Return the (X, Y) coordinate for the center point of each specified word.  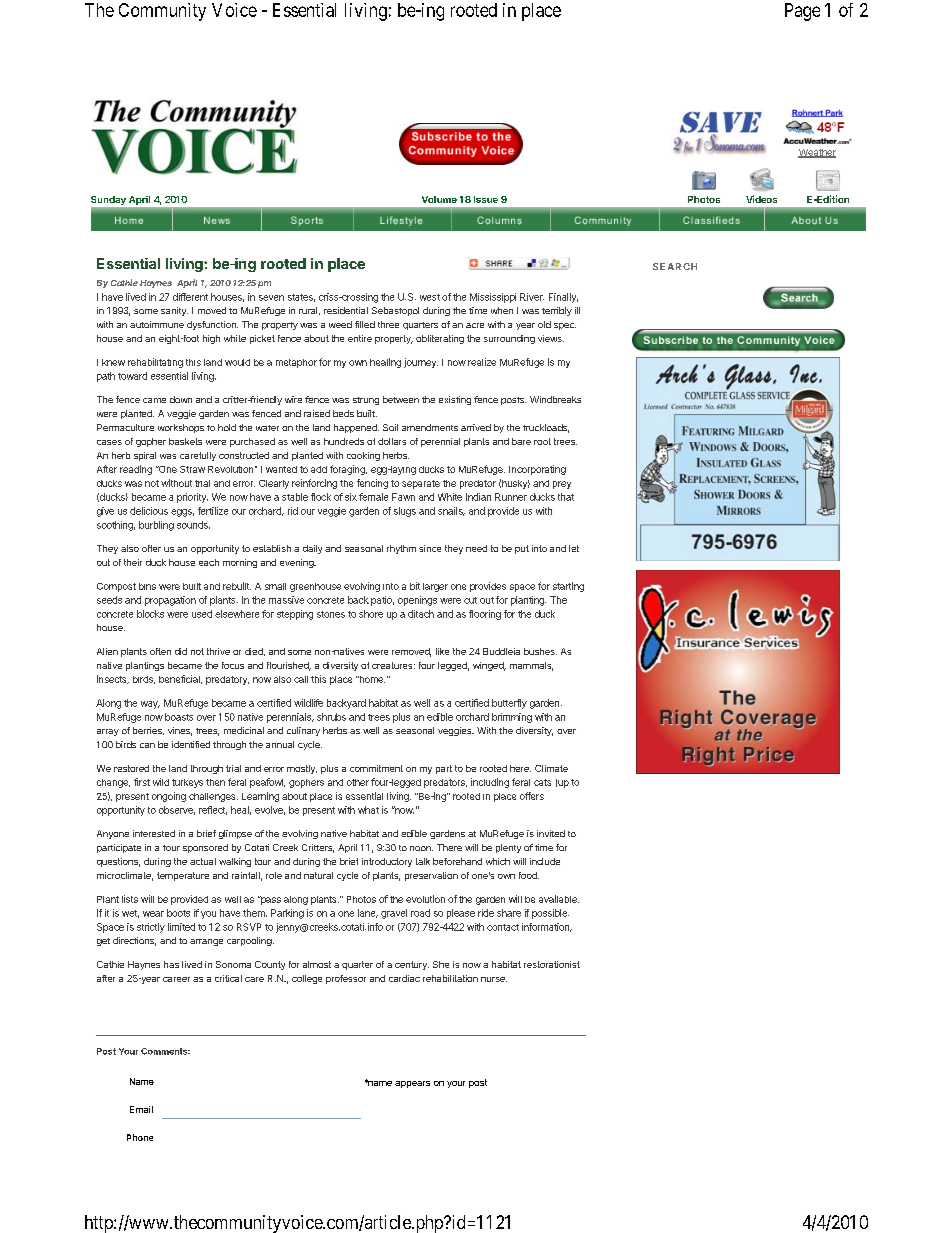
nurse (494, 979)
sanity (174, 311)
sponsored (205, 848)
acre (475, 325)
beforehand (457, 861)
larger (435, 587)
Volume (439, 199)
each (209, 562)
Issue (486, 199)
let (574, 548)
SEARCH (675, 266)
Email (141, 1109)
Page (802, 12)
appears (412, 1084)
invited (551, 833)
